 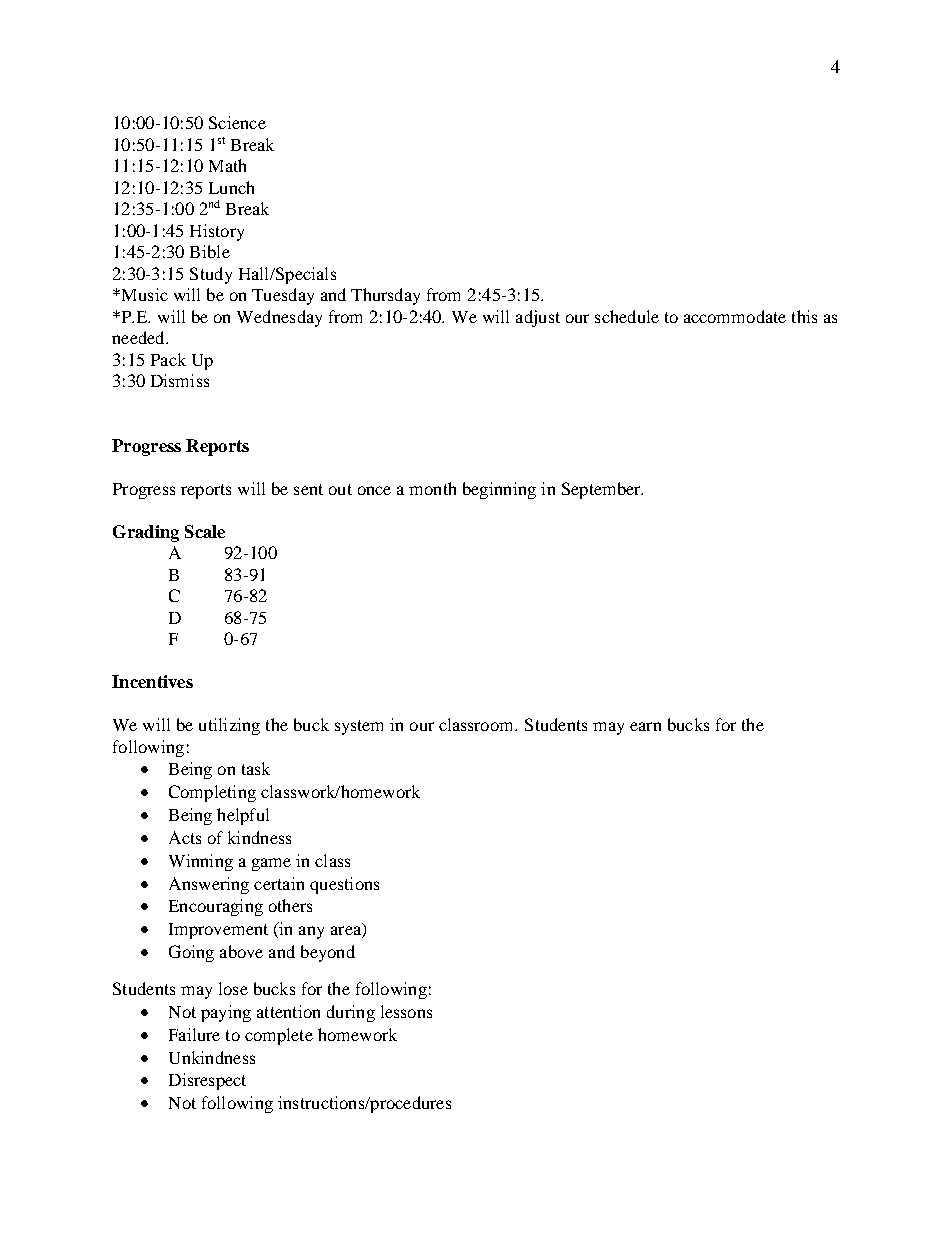 What do you see at coordinates (205, 531) in the image?
I see `Scale` at bounding box center [205, 531].
